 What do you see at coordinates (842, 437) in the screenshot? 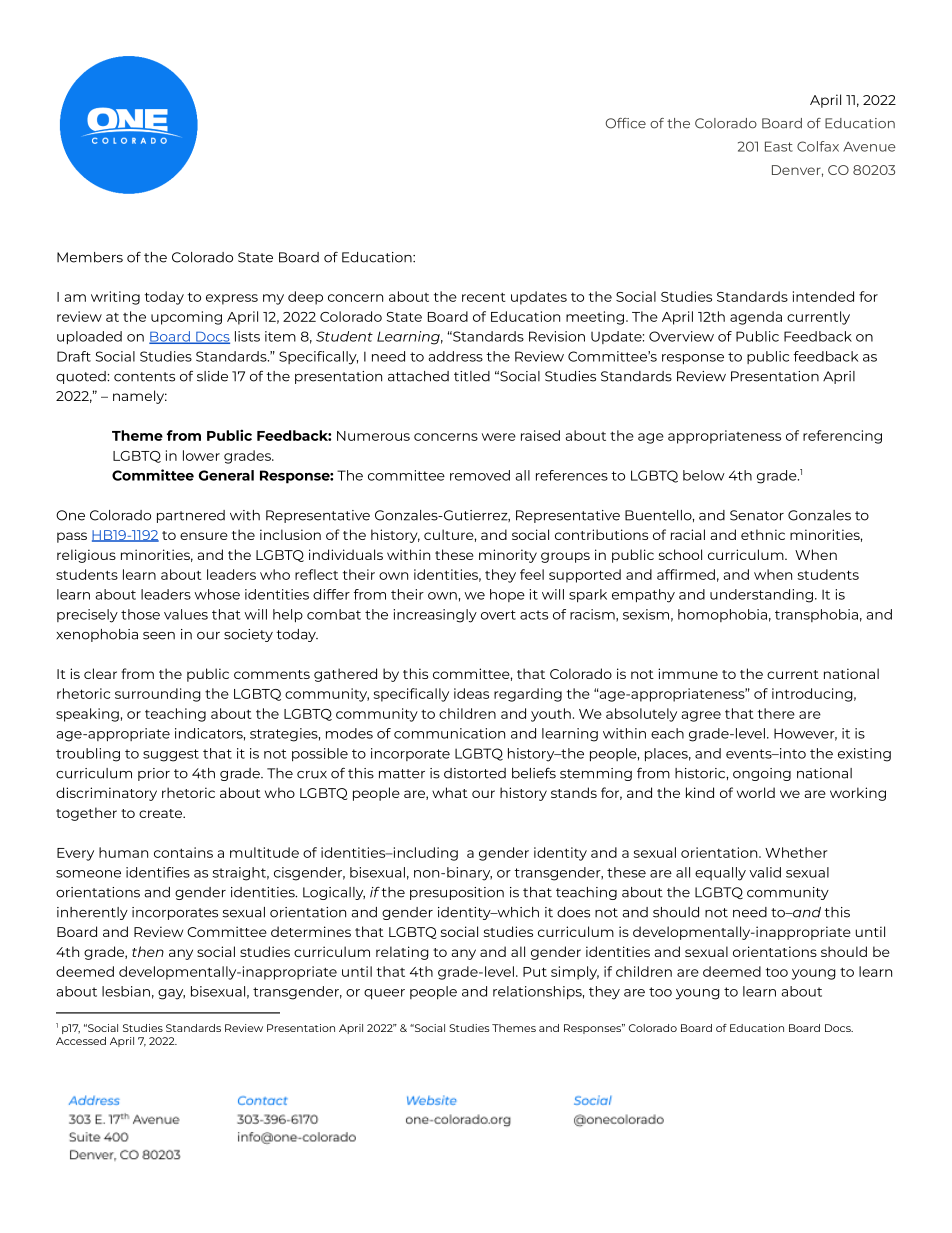
I see `referencing` at bounding box center [842, 437].
